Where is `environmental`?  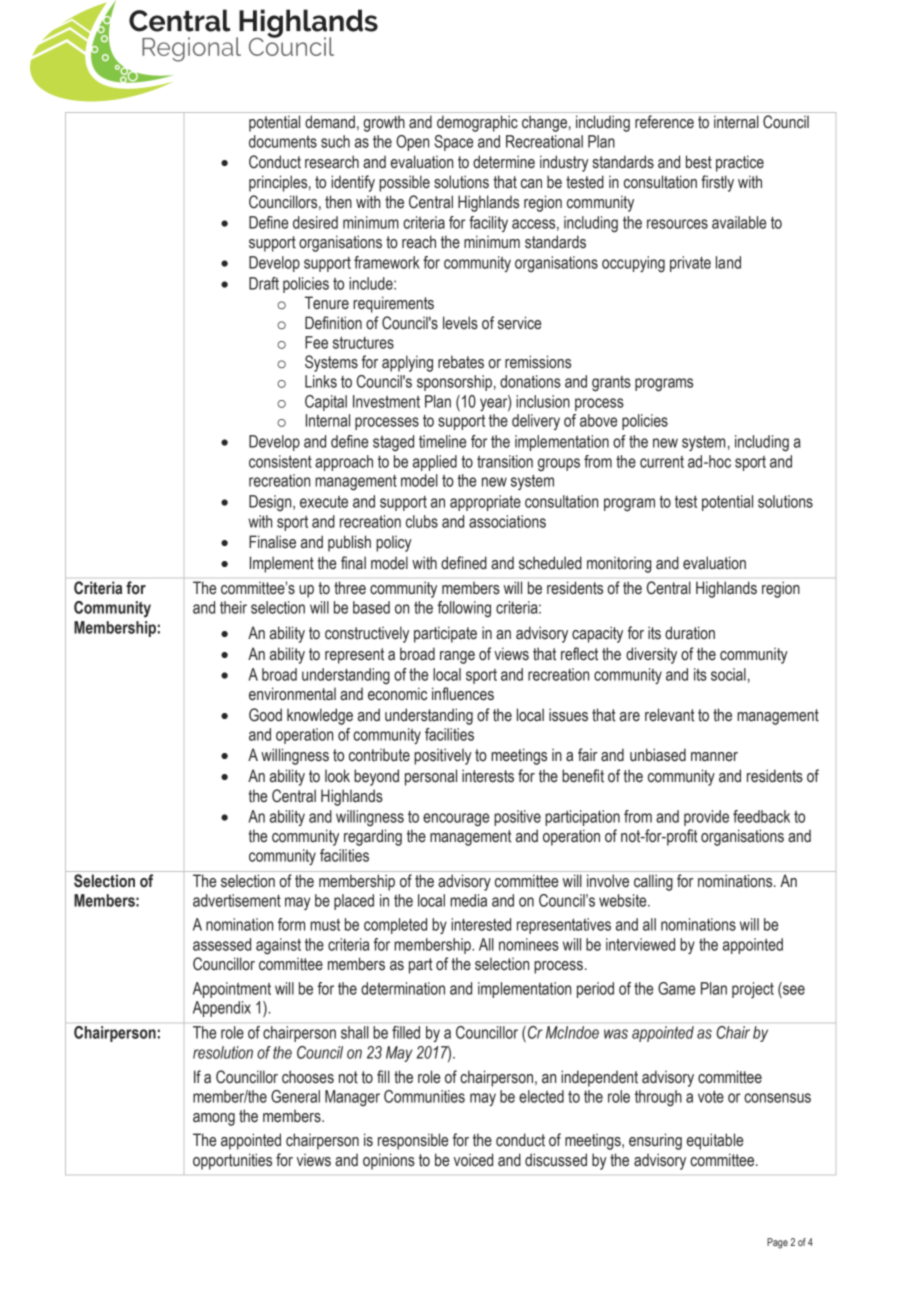 environmental is located at coordinates (292, 694).
